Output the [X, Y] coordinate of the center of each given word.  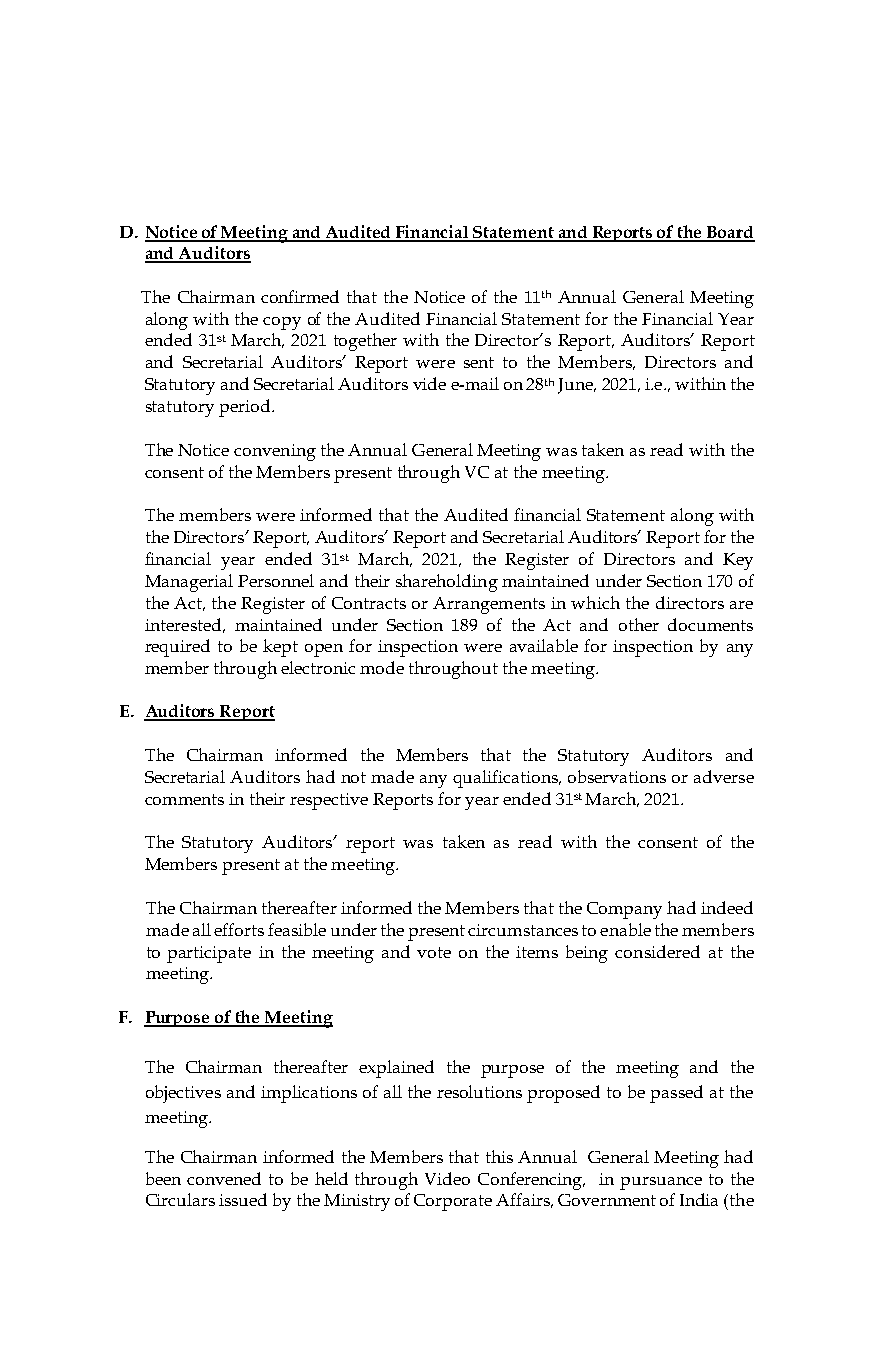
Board [730, 233]
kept [280, 648]
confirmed [300, 296]
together [365, 342]
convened [224, 1178]
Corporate [453, 1202]
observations [617, 776]
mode [382, 667]
